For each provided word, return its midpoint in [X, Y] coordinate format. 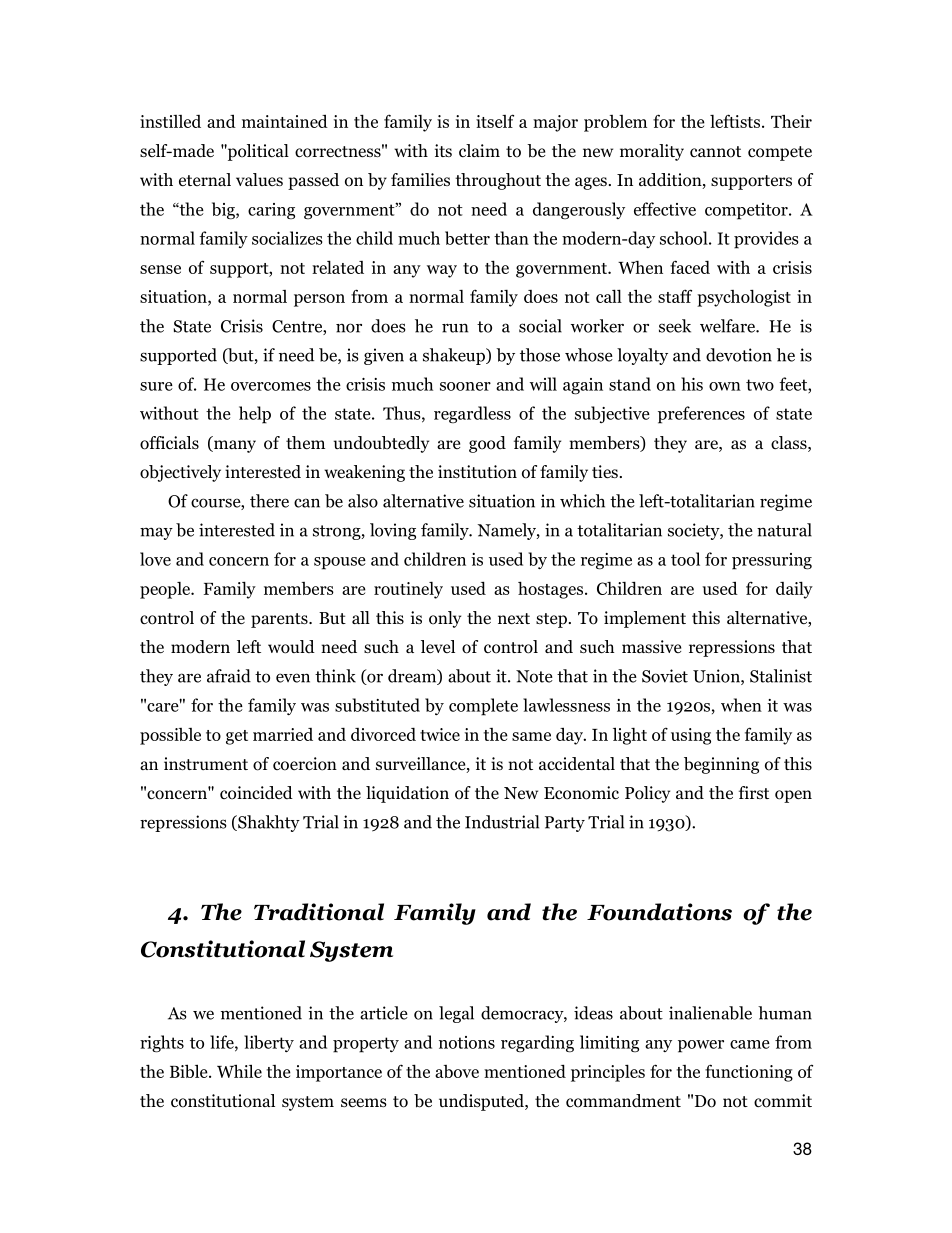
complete [483, 707]
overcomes [271, 386]
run [455, 328]
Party [565, 824]
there [269, 501]
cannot [715, 152]
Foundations [659, 912]
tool [685, 559]
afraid [229, 676]
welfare [728, 326]
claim [479, 150]
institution [477, 472]
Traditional [319, 912]
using [691, 736]
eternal [205, 179]
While [239, 1071]
